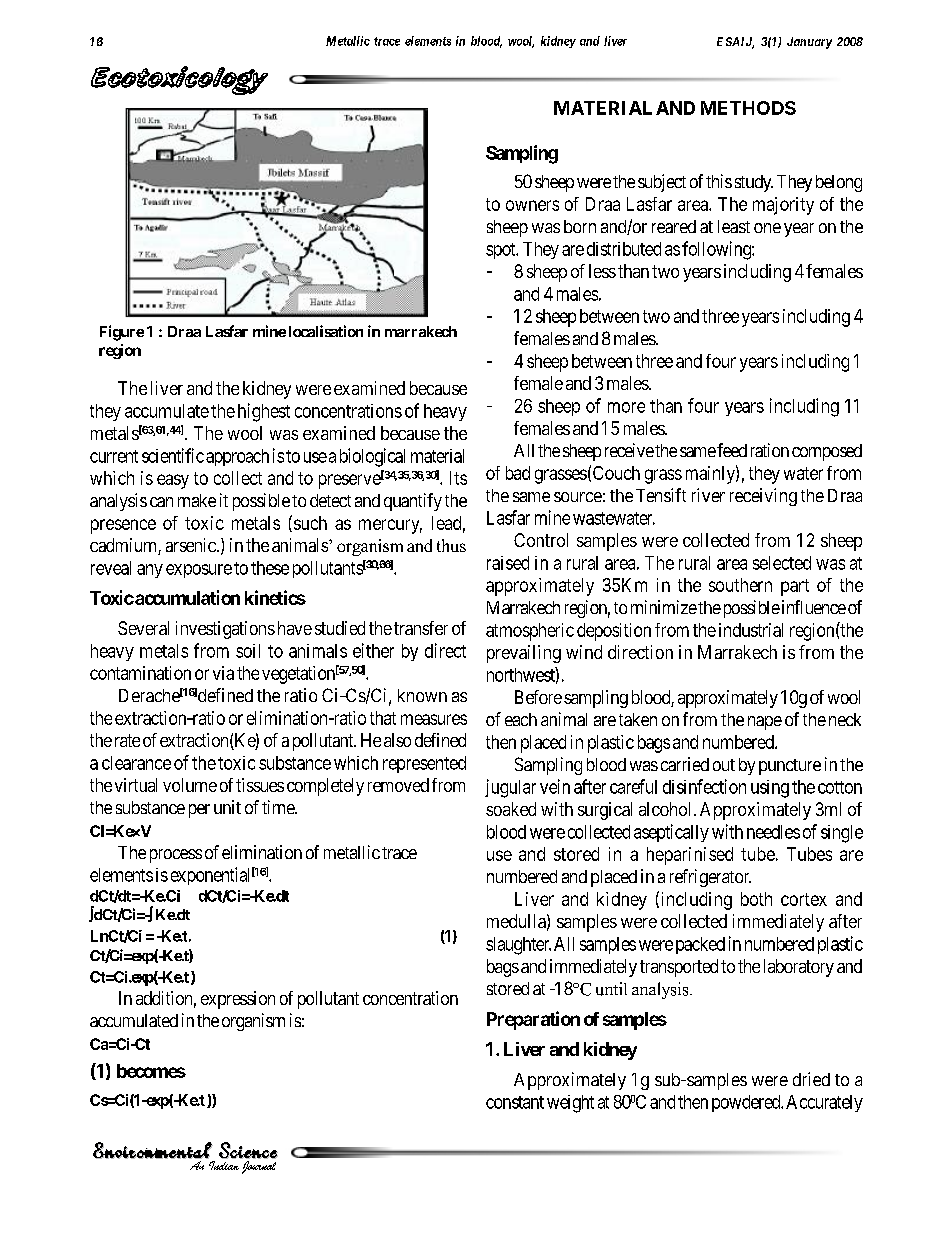 Image resolution: width=952 pixels, height=1233 pixels. What do you see at coordinates (153, 1150) in the image?
I see `Environmental` at bounding box center [153, 1150].
